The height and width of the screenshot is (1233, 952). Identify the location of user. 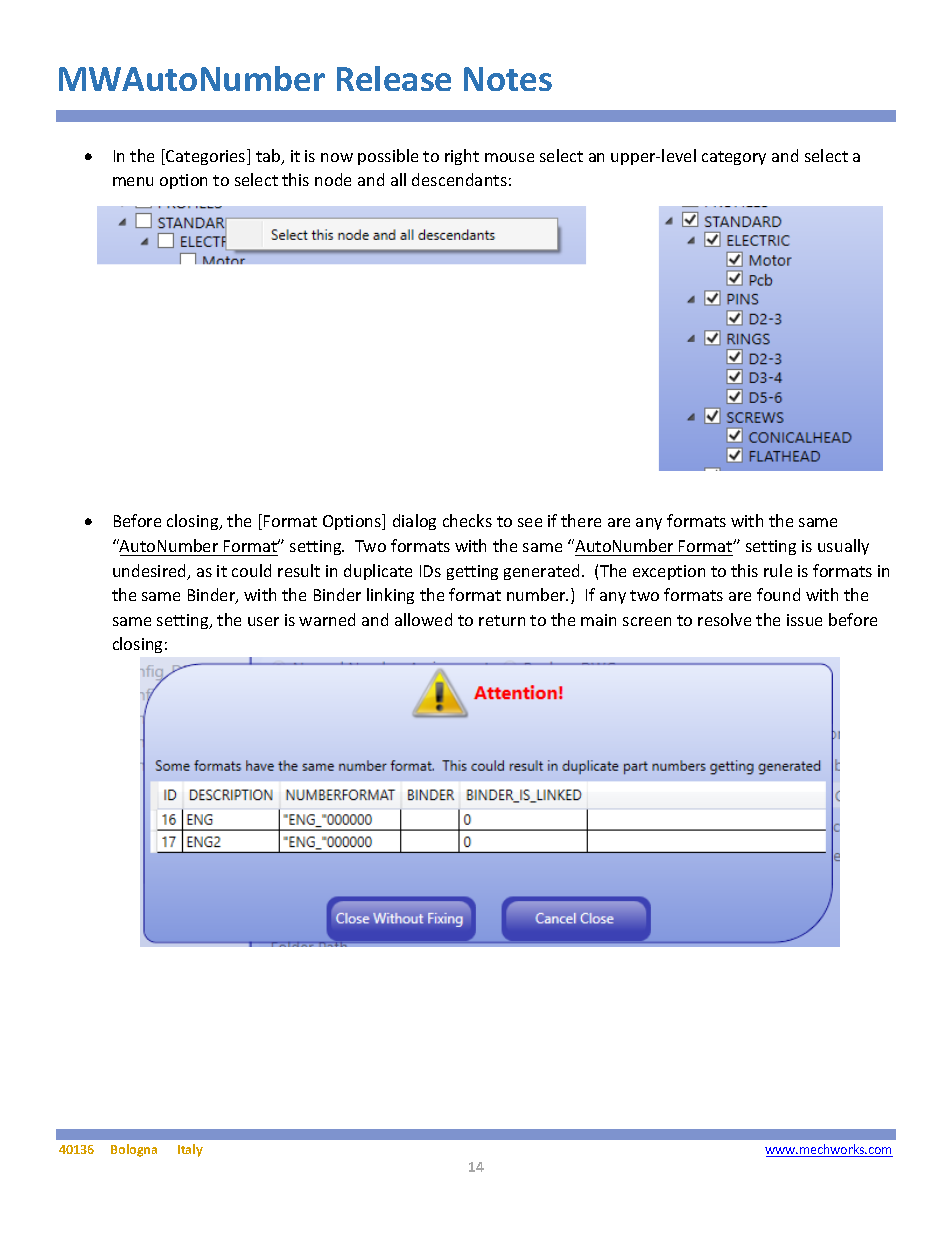
(263, 621).
